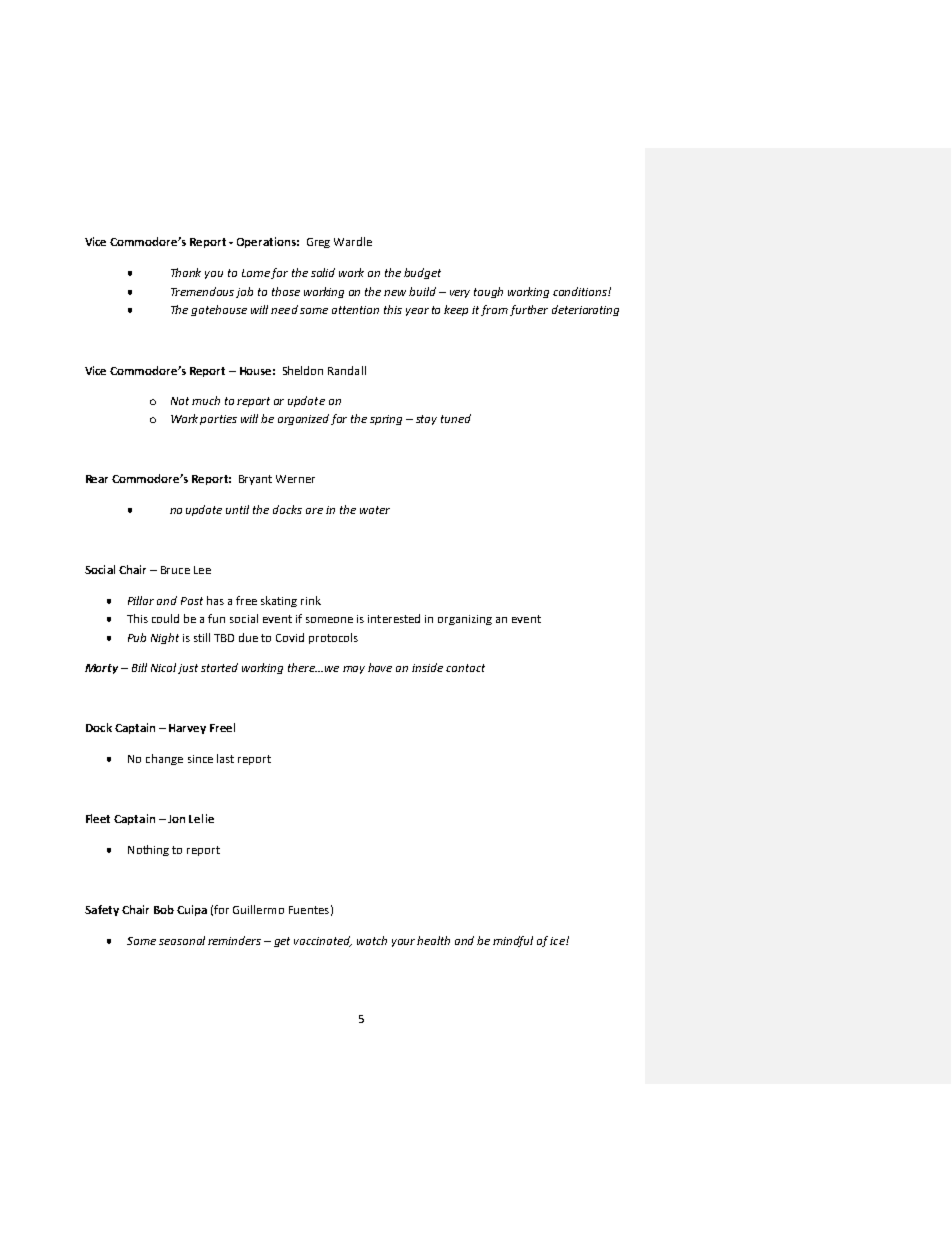  What do you see at coordinates (164, 909) in the image?
I see `Bob` at bounding box center [164, 909].
